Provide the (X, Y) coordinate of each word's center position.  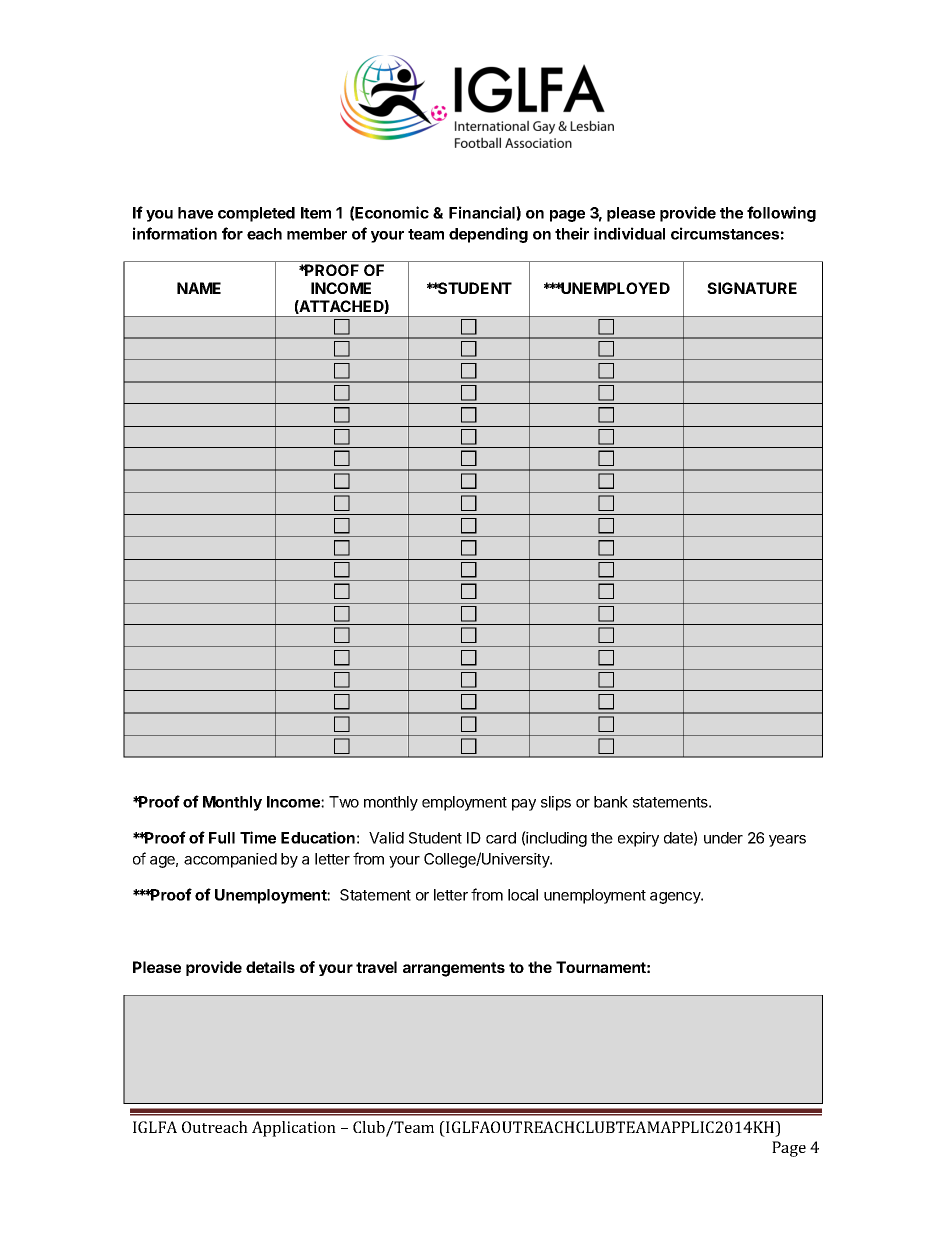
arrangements (454, 969)
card (501, 838)
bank (611, 802)
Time (258, 837)
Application (294, 1129)
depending (488, 235)
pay (524, 805)
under (723, 838)
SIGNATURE (752, 288)
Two (344, 802)
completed (256, 214)
